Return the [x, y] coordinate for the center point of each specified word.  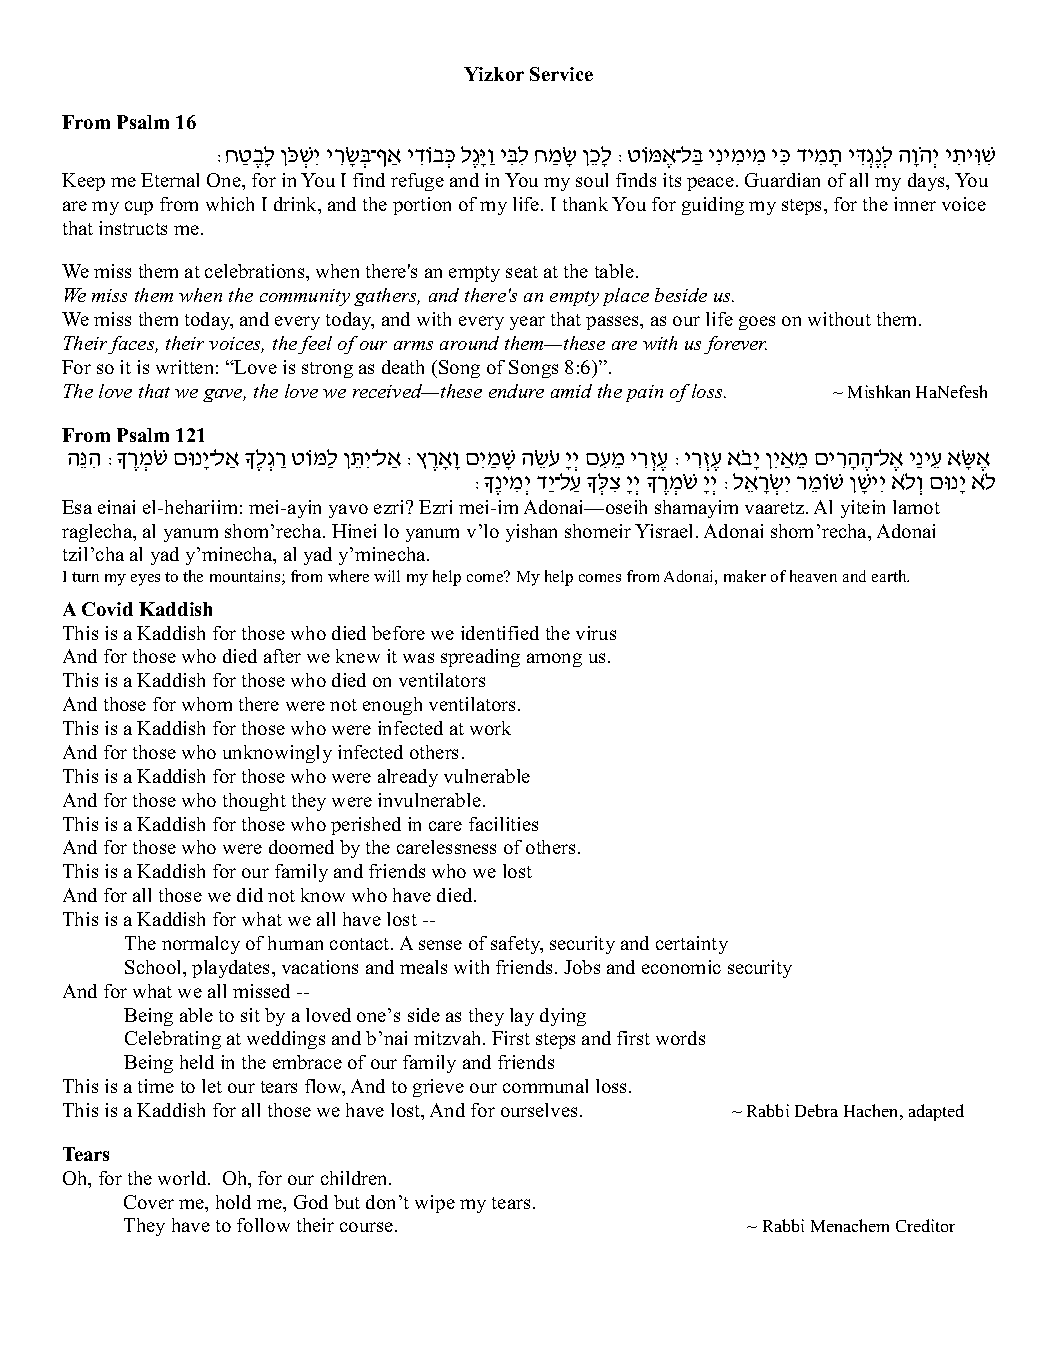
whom [207, 704]
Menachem [850, 1225]
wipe [435, 1204]
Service [561, 74]
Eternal [170, 180]
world [183, 1178]
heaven [813, 576]
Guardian [782, 180]
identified [500, 633]
